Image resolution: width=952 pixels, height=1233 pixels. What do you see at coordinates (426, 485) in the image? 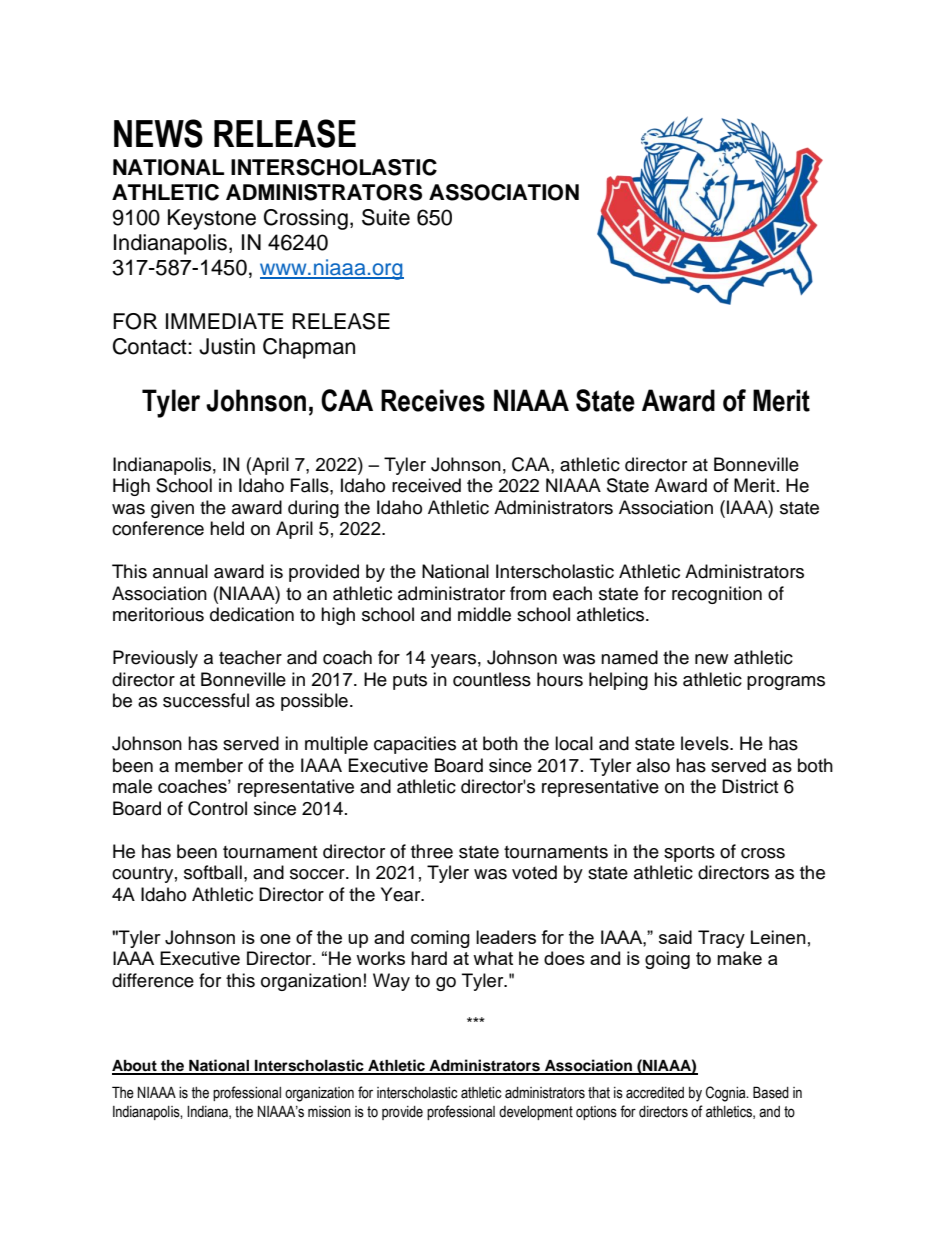
I see `received` at bounding box center [426, 485].
